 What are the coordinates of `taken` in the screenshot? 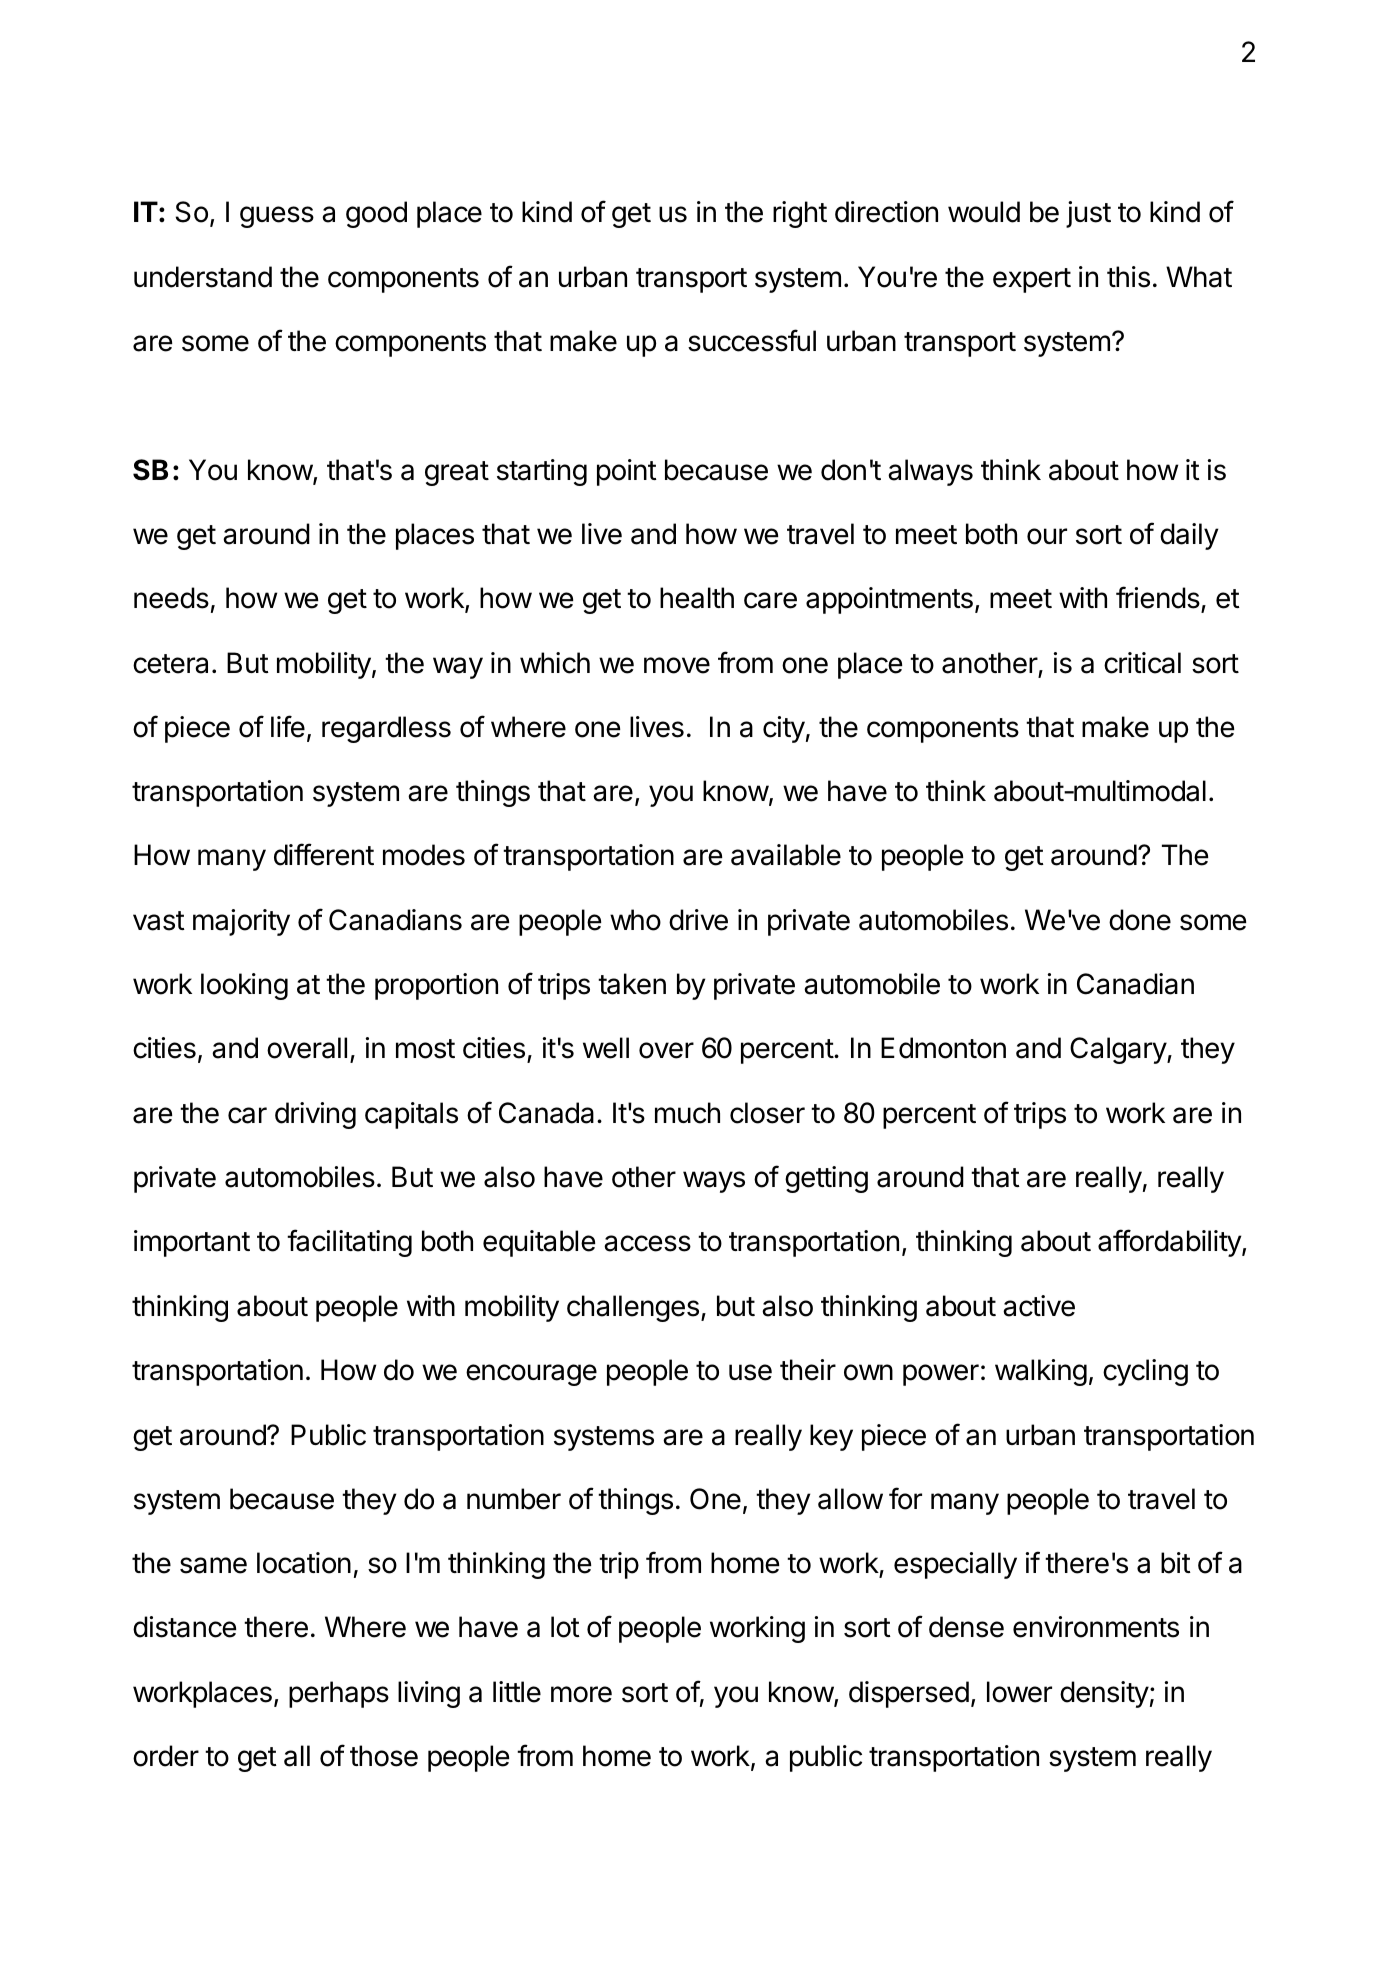 It's located at (632, 984).
